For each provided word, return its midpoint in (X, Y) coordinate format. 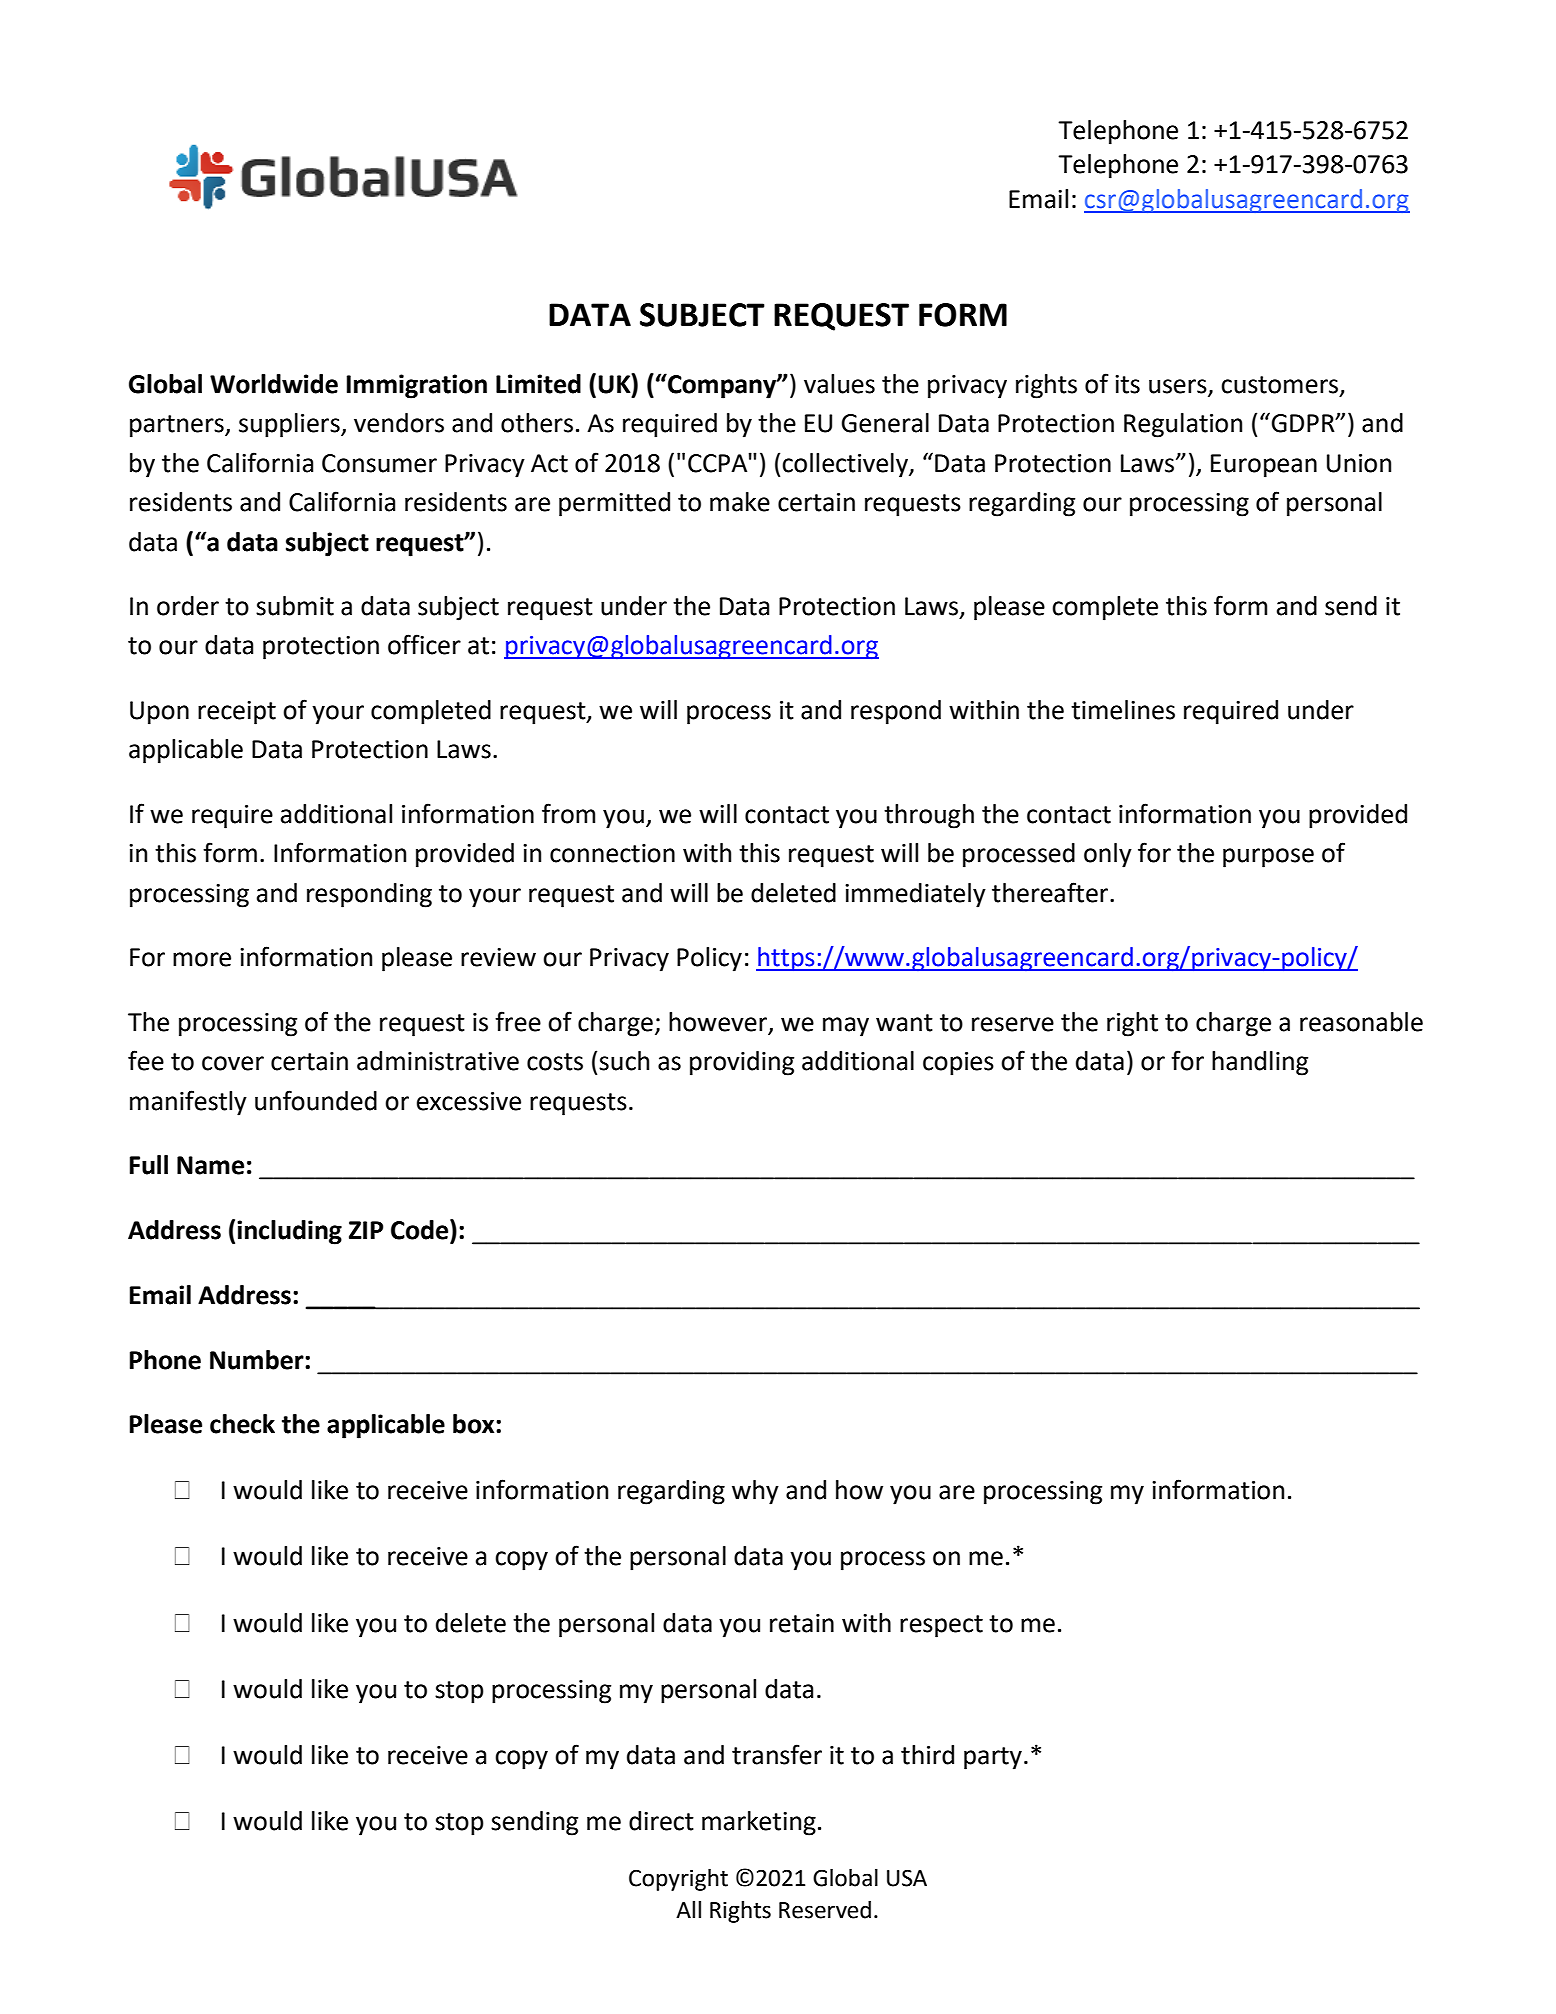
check (242, 1424)
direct (661, 1821)
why (755, 1492)
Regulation (1183, 425)
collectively (846, 465)
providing (742, 1063)
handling (1260, 1063)
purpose (1268, 858)
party (993, 1758)
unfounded (316, 1100)
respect (941, 1626)
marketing (759, 1823)
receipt (237, 713)
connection (612, 853)
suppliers (290, 425)
